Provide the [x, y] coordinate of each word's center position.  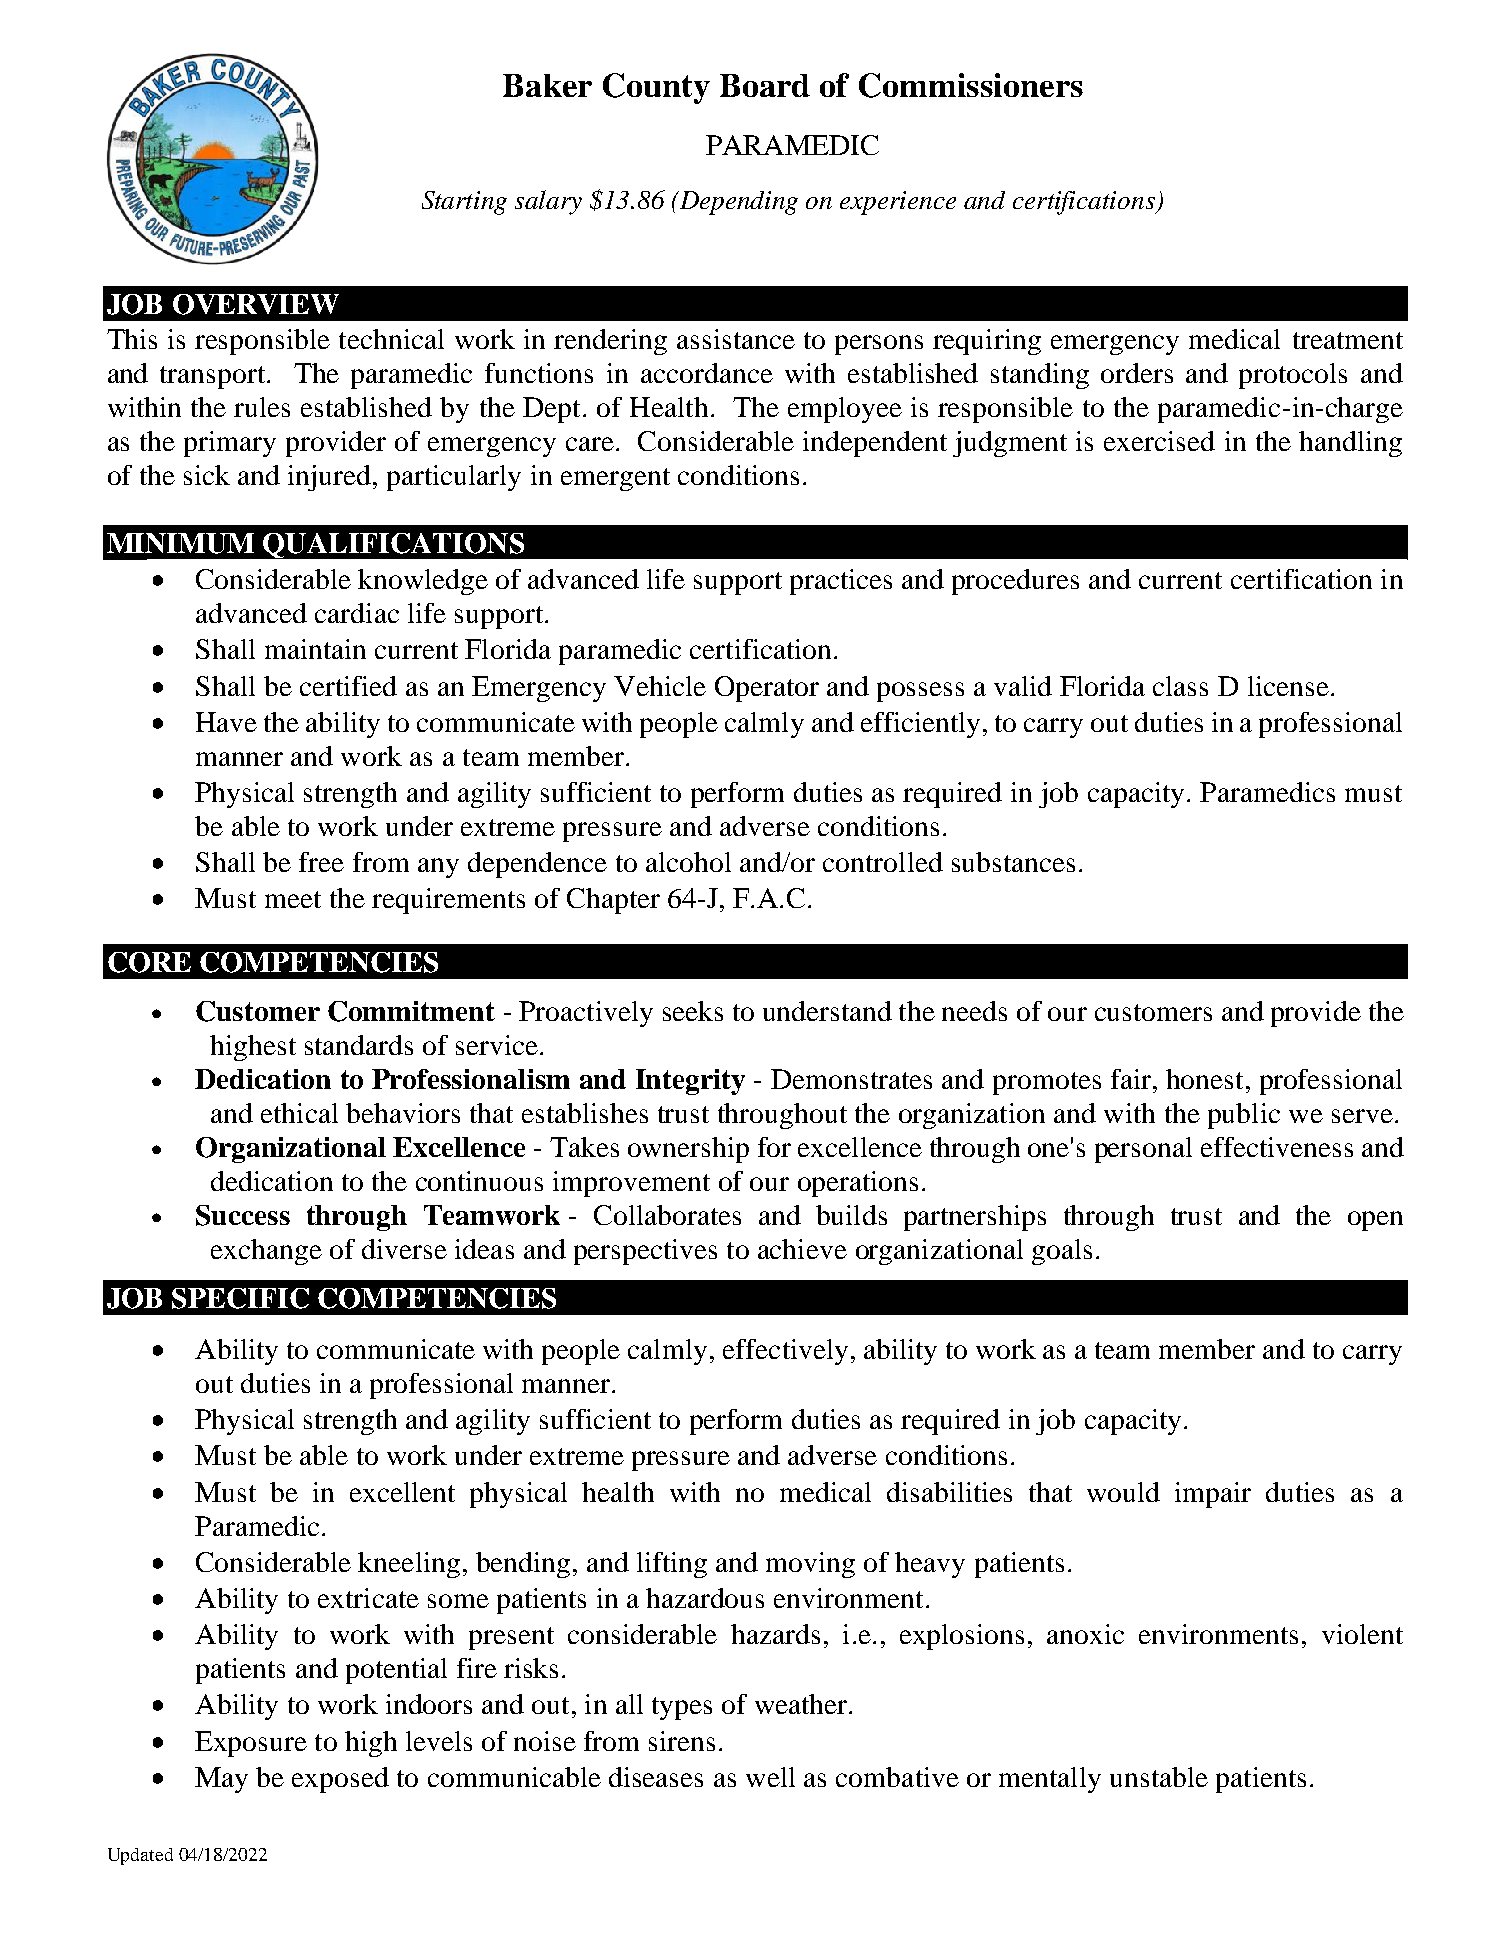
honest [1204, 1079]
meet [293, 899]
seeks [693, 1011]
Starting [464, 203]
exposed [340, 1780]
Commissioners [971, 85]
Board [765, 85]
